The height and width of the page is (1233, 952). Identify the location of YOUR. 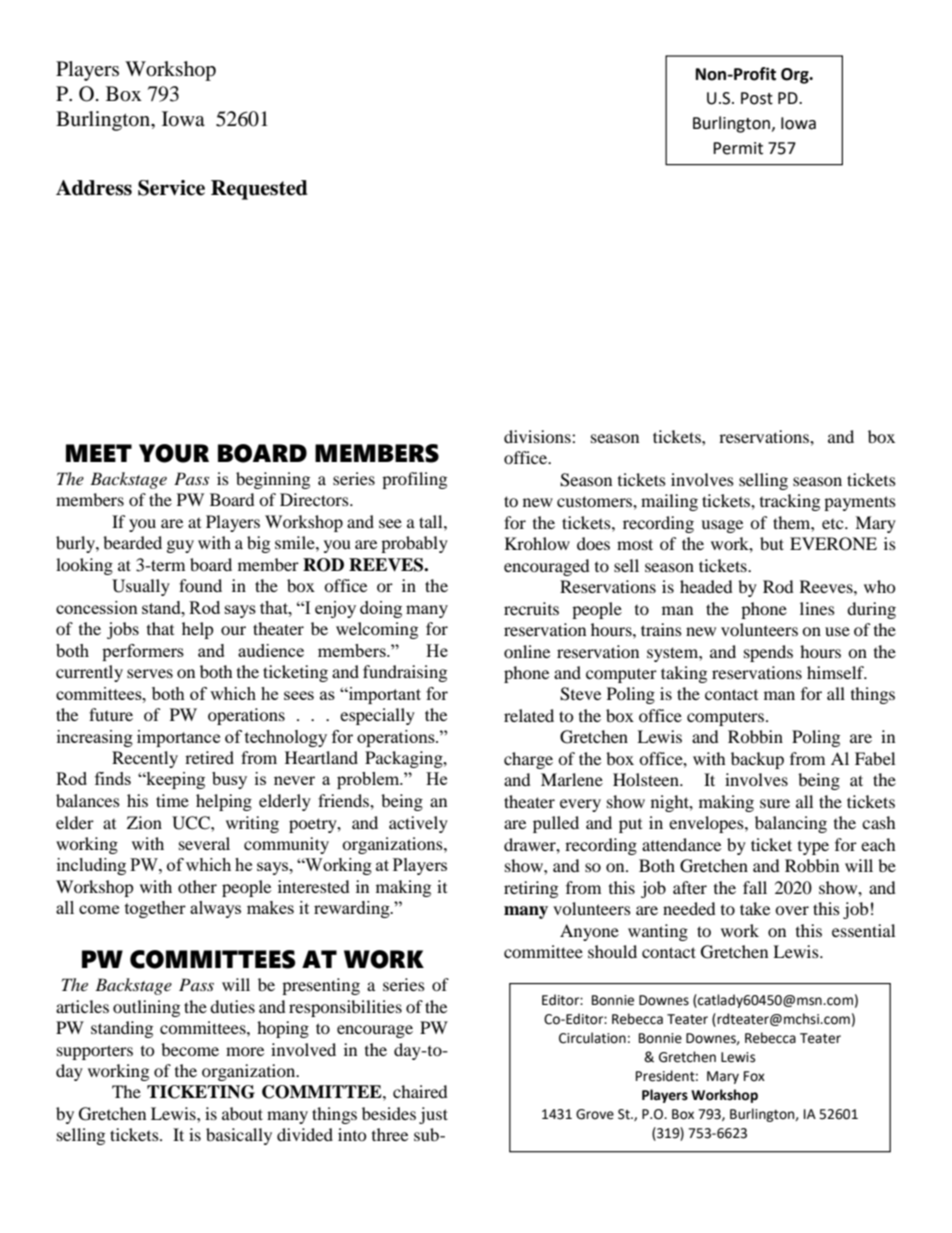
(174, 453).
